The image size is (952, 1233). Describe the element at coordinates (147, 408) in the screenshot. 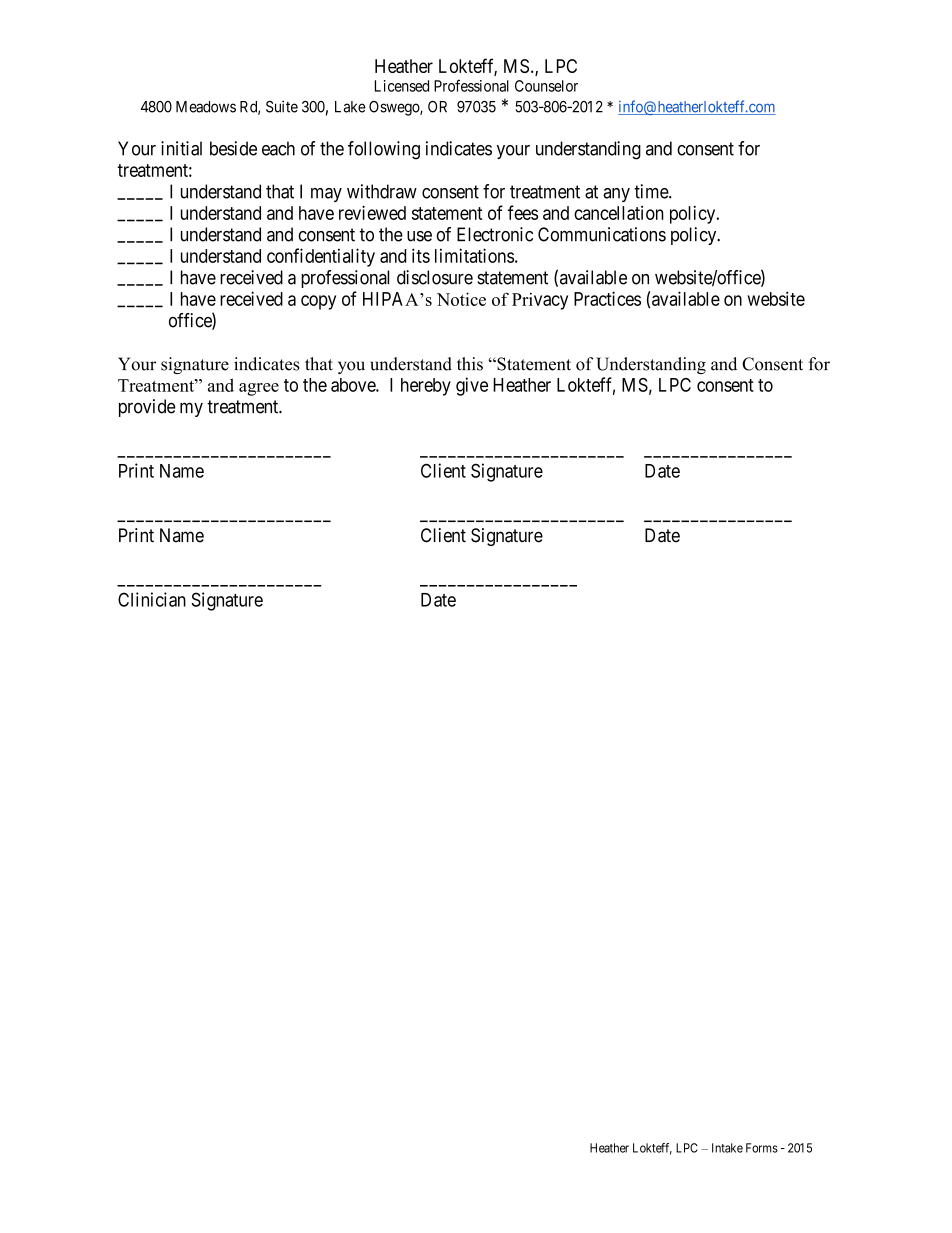

I see `provide` at that location.
